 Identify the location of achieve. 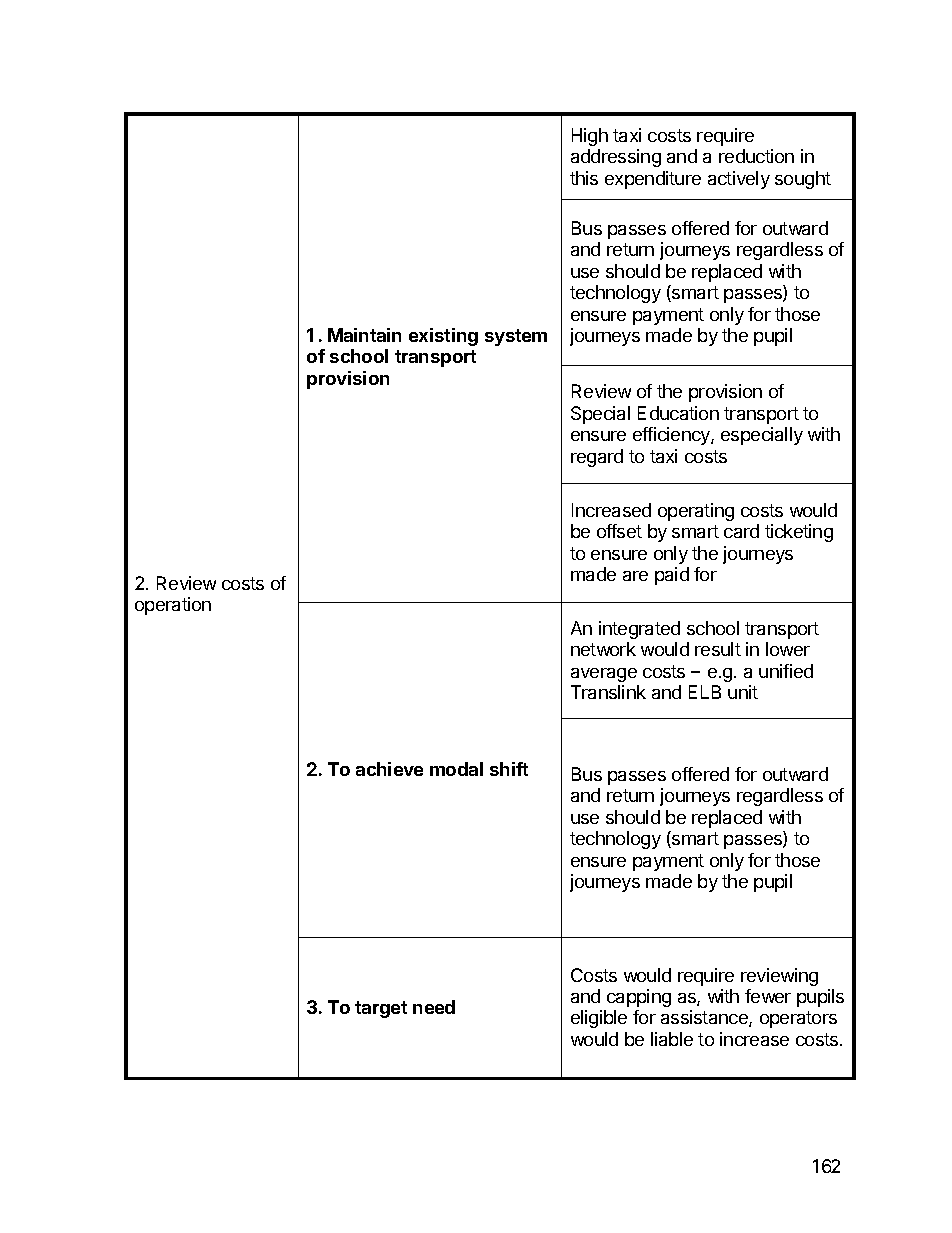
(389, 769).
